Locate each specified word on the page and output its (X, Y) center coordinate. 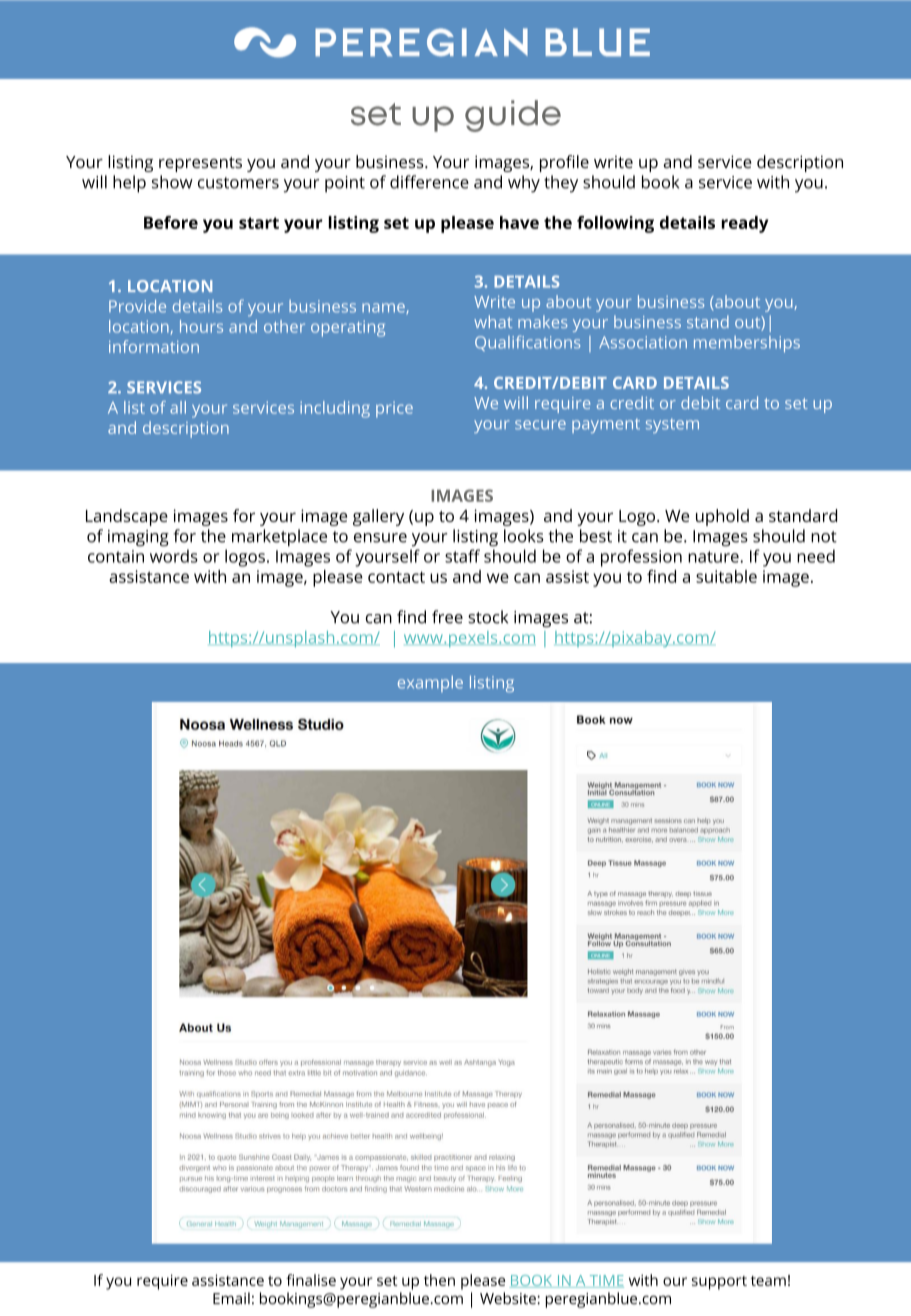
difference (429, 182)
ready (745, 224)
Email (231, 1298)
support (719, 1283)
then (439, 1280)
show (172, 182)
